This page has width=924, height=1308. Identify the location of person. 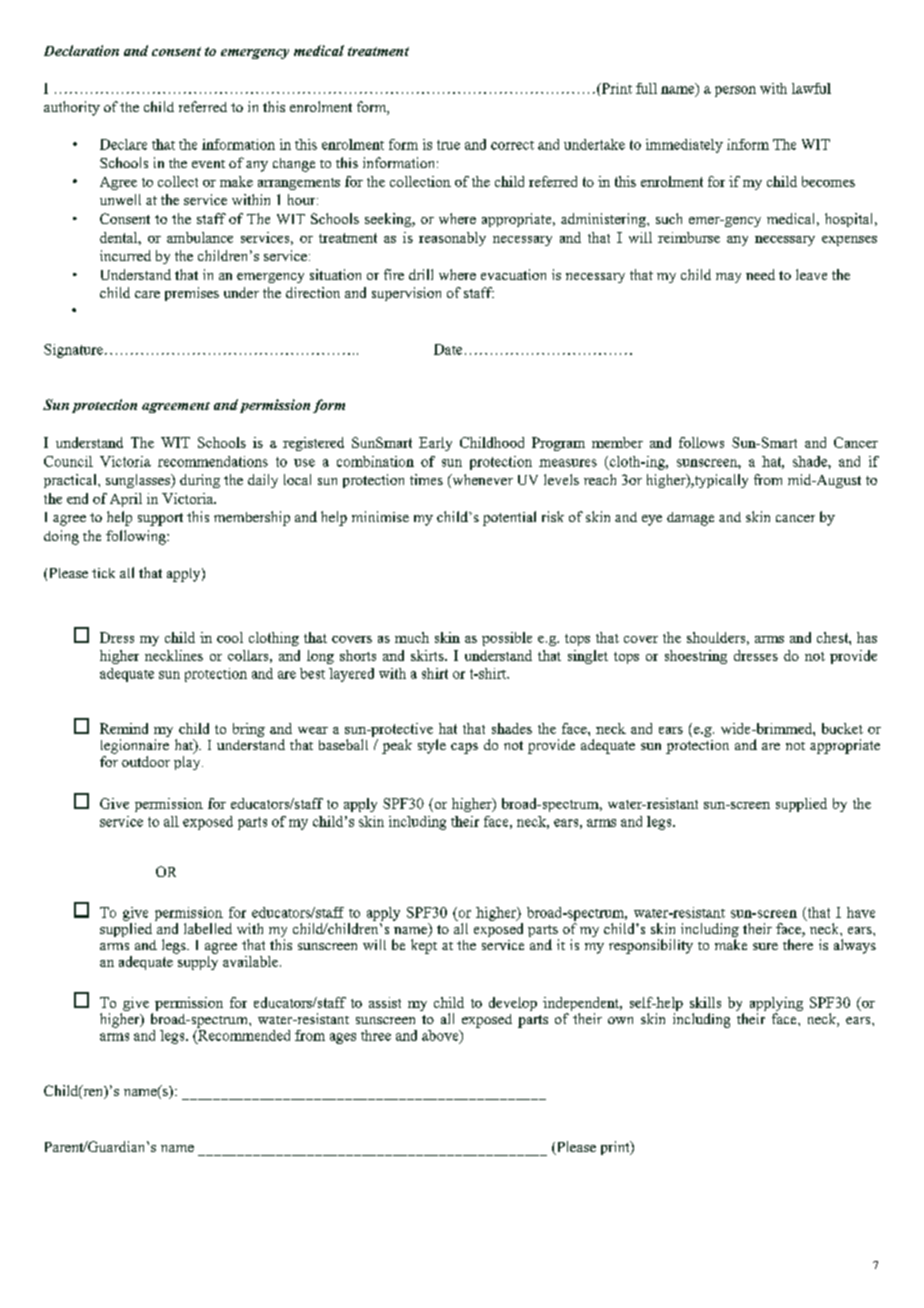
(735, 91).
